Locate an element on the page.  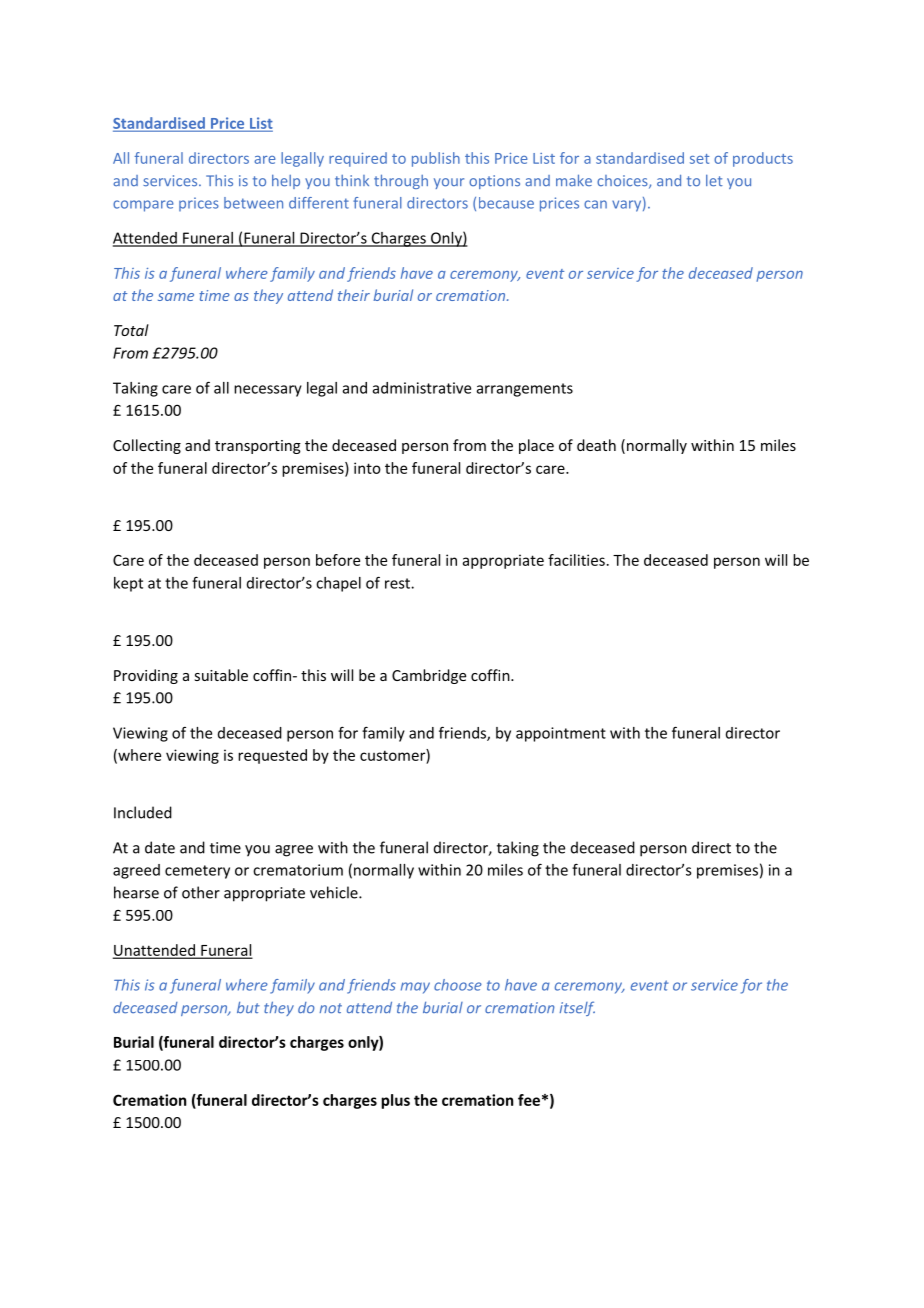
but is located at coordinates (248, 1007).
